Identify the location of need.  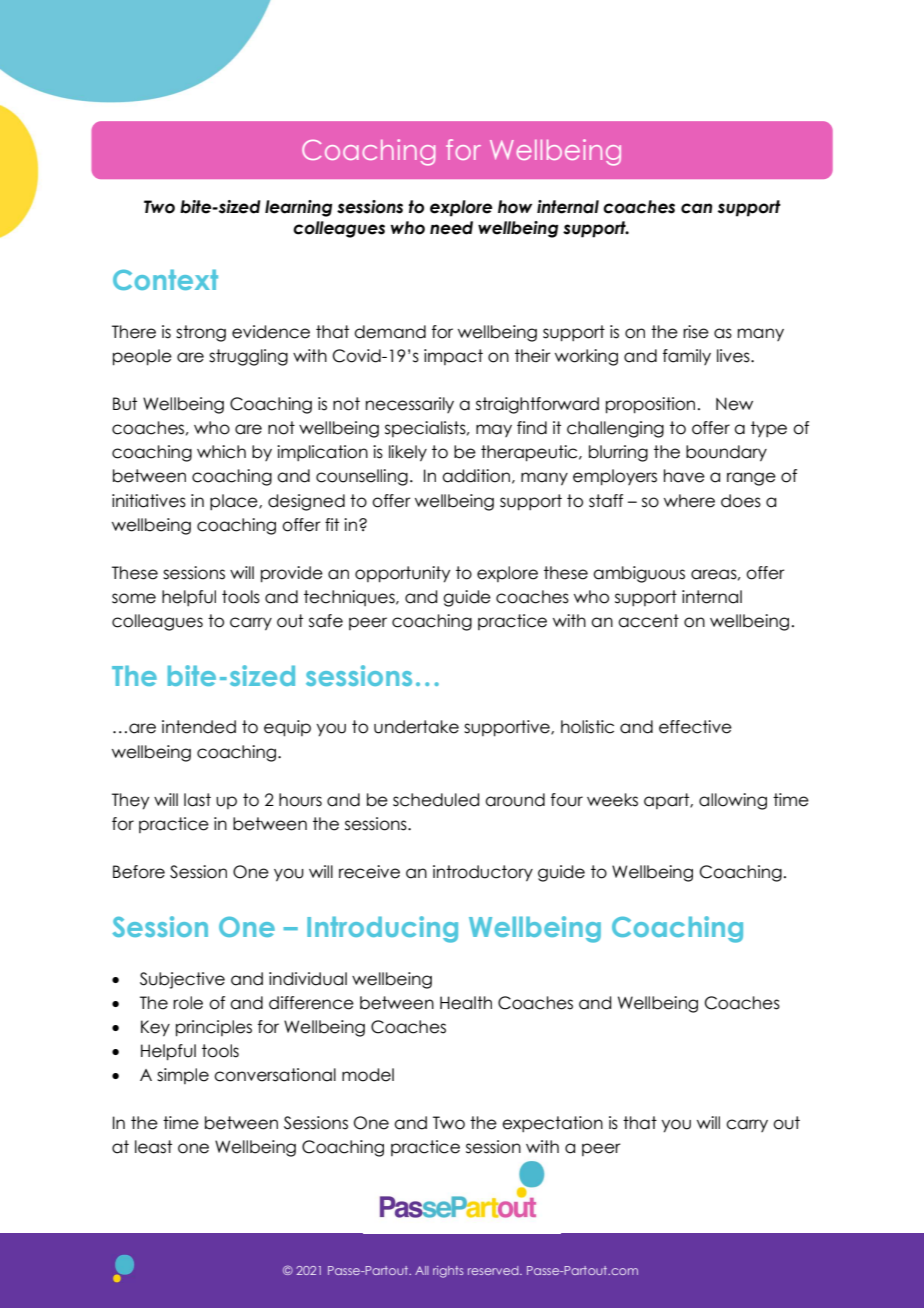
(451, 228).
